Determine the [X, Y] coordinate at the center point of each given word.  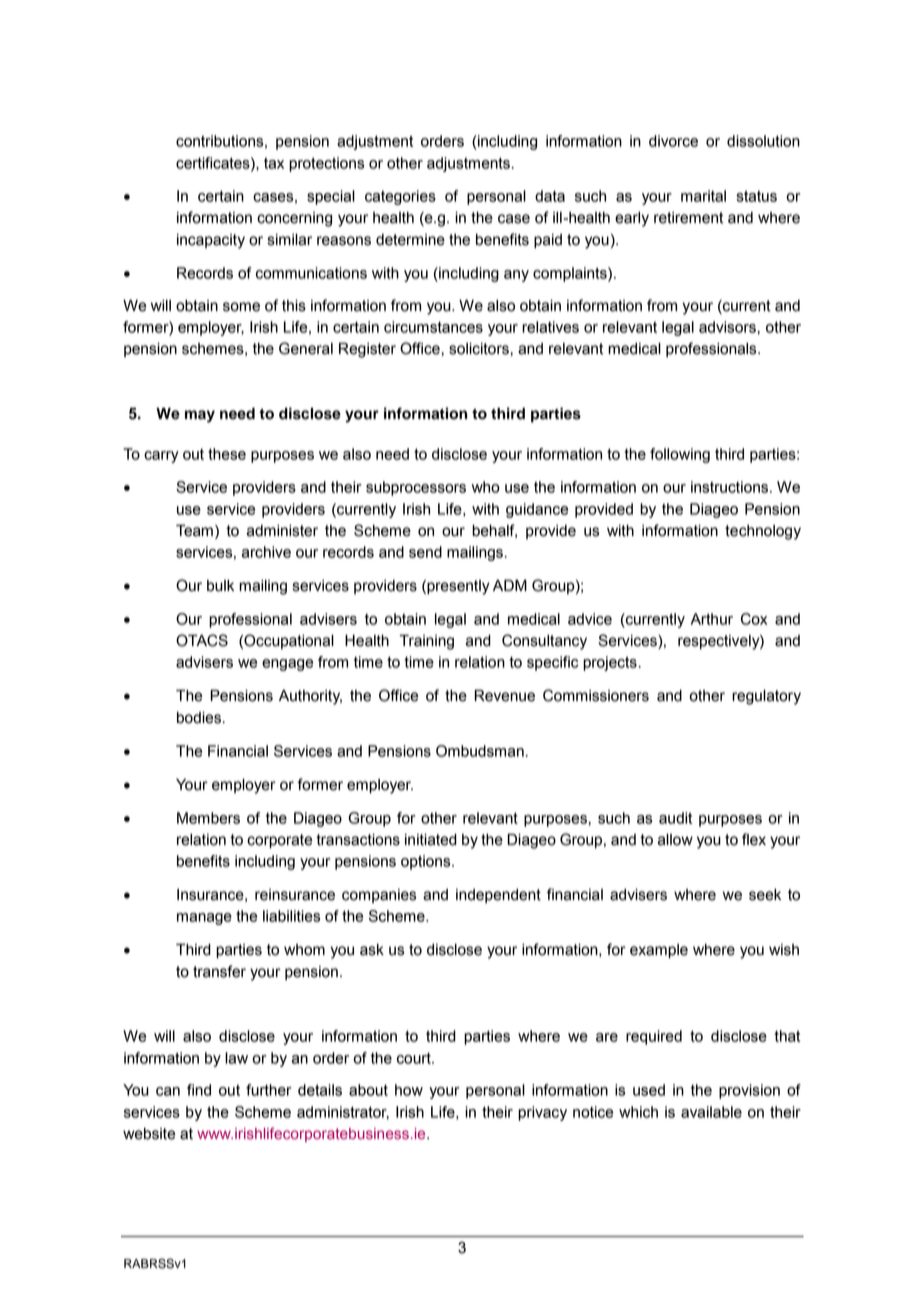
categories [400, 197]
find [199, 1090]
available [711, 1112]
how [409, 1090]
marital [703, 196]
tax [274, 163]
